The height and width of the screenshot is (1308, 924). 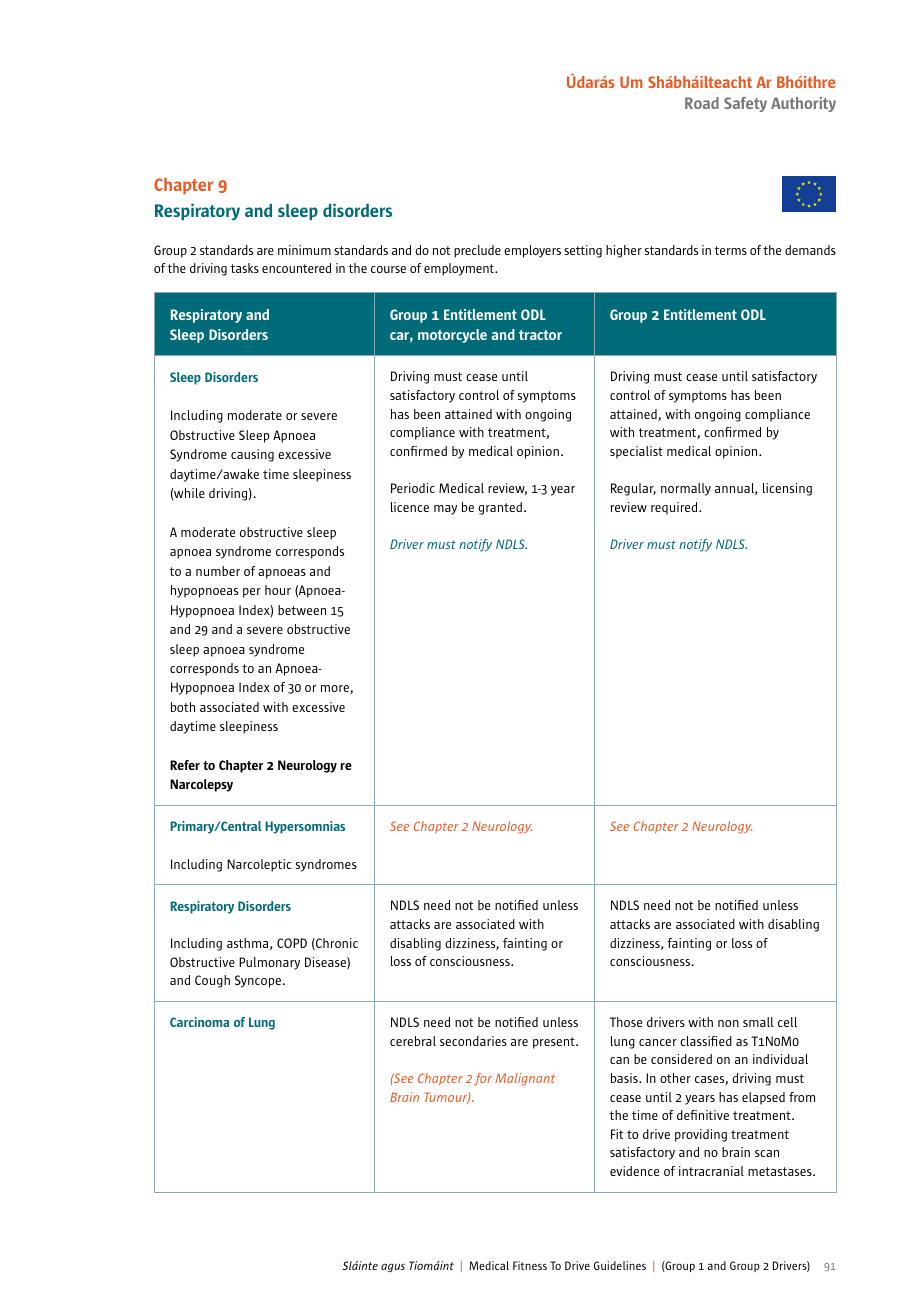 I want to click on Safety, so click(x=745, y=104).
